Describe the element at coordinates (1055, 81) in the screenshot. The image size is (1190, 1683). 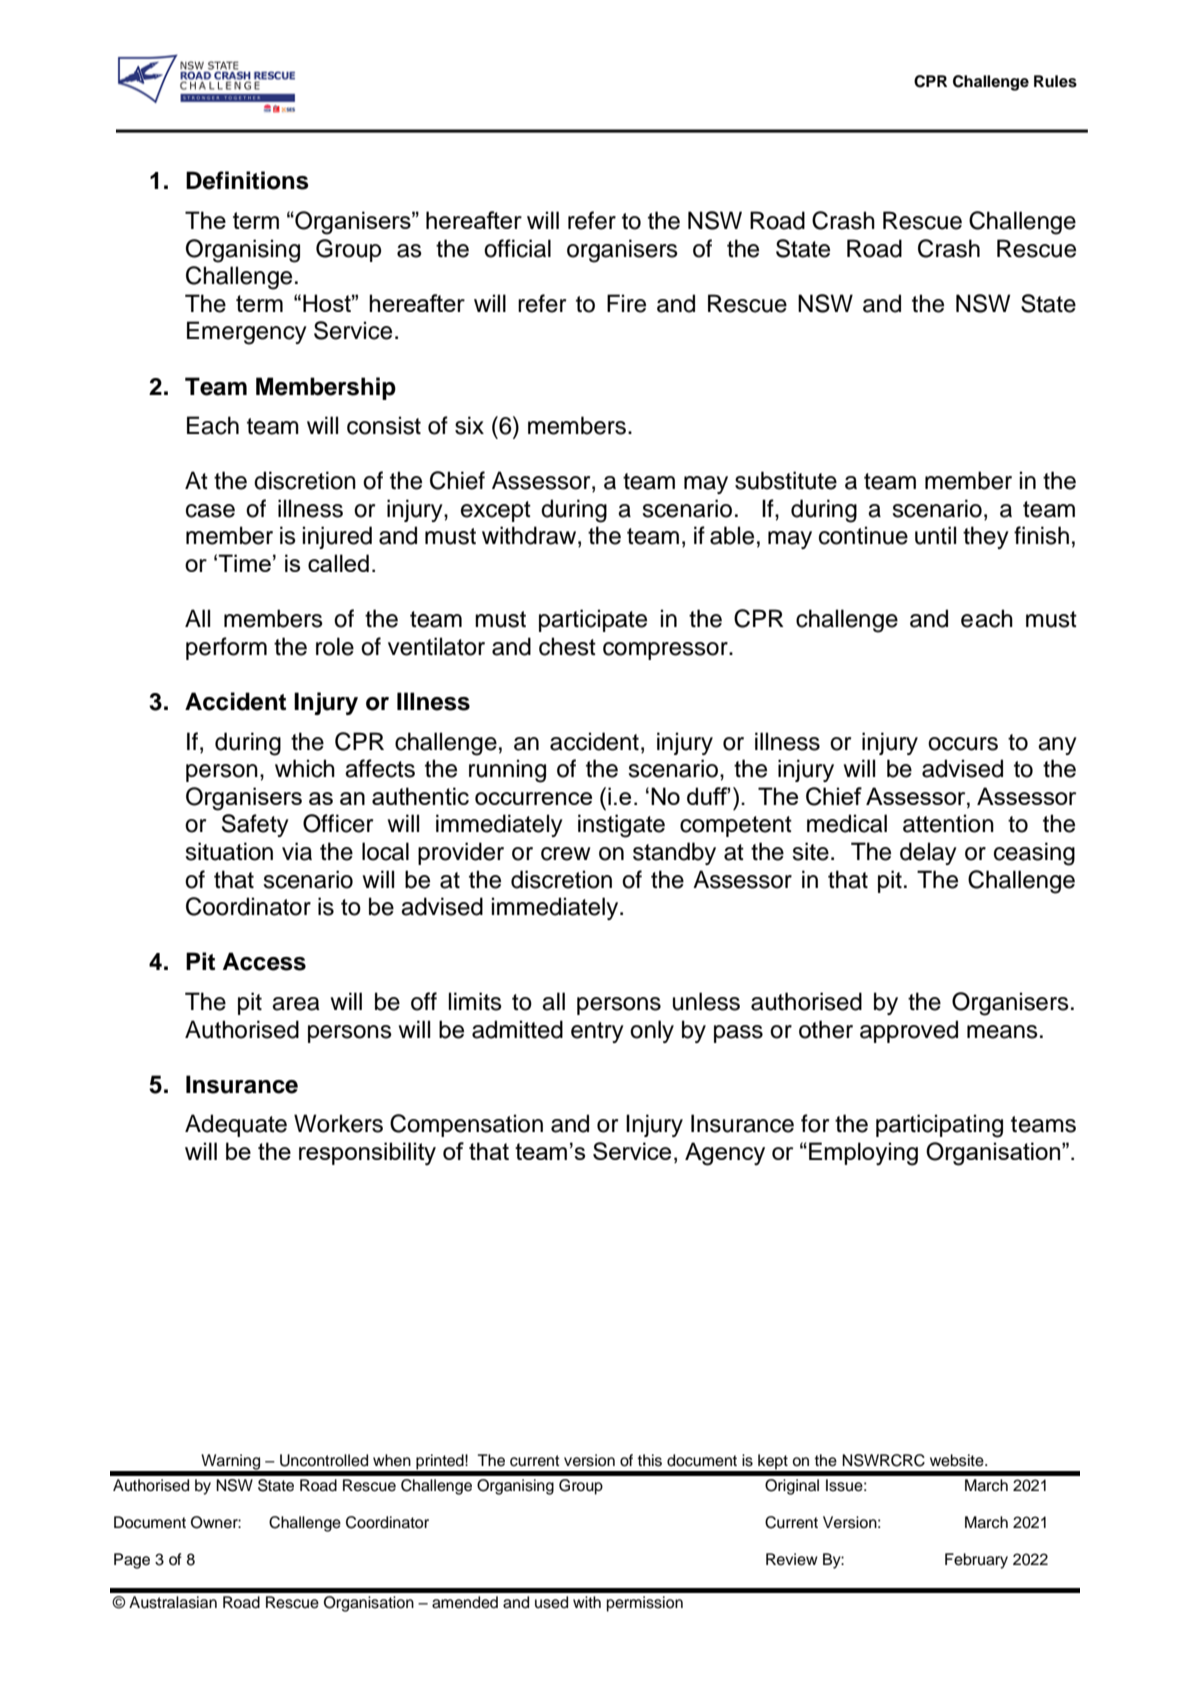
I see `Rules` at that location.
